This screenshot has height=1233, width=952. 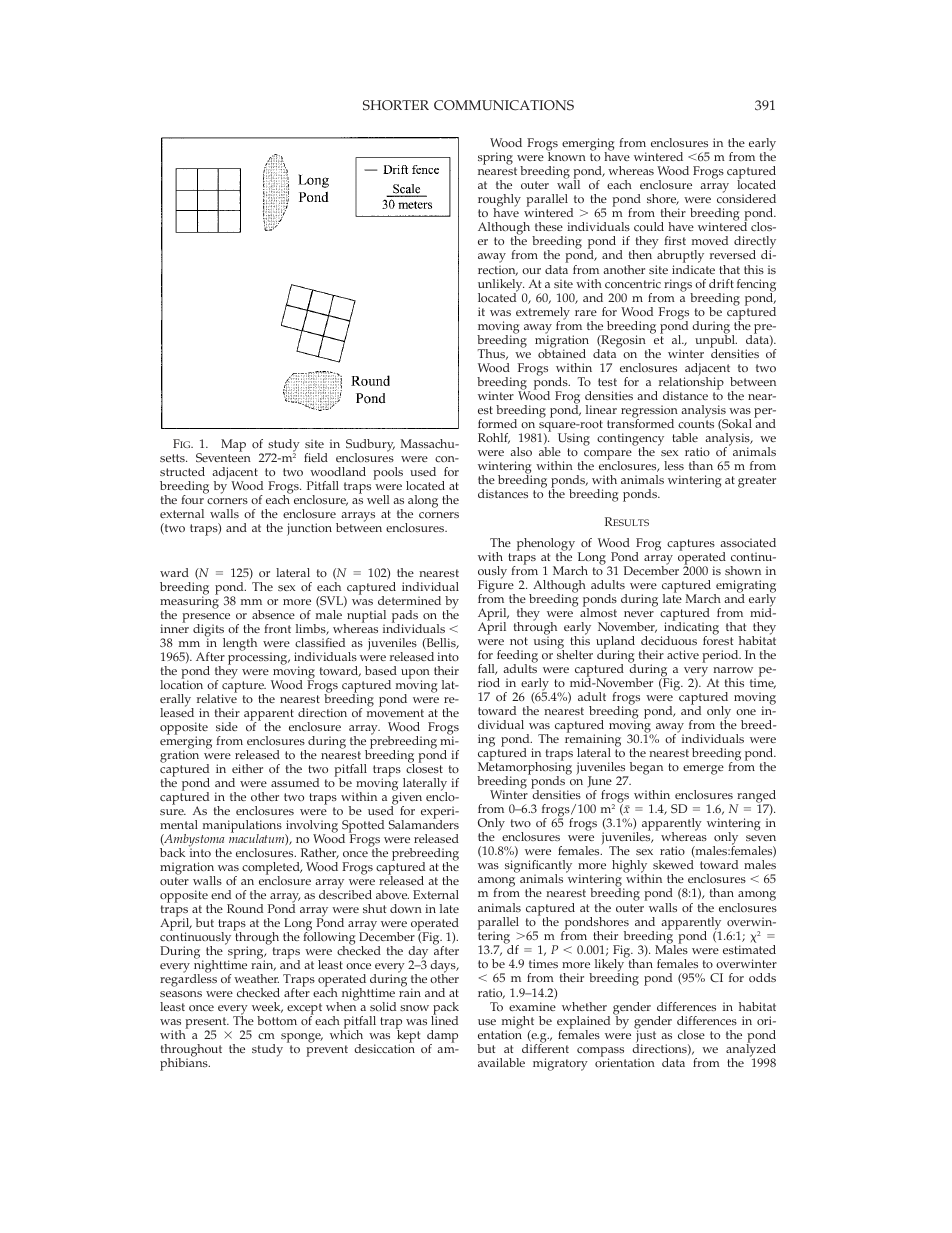 I want to click on bottom, so click(x=277, y=1020).
